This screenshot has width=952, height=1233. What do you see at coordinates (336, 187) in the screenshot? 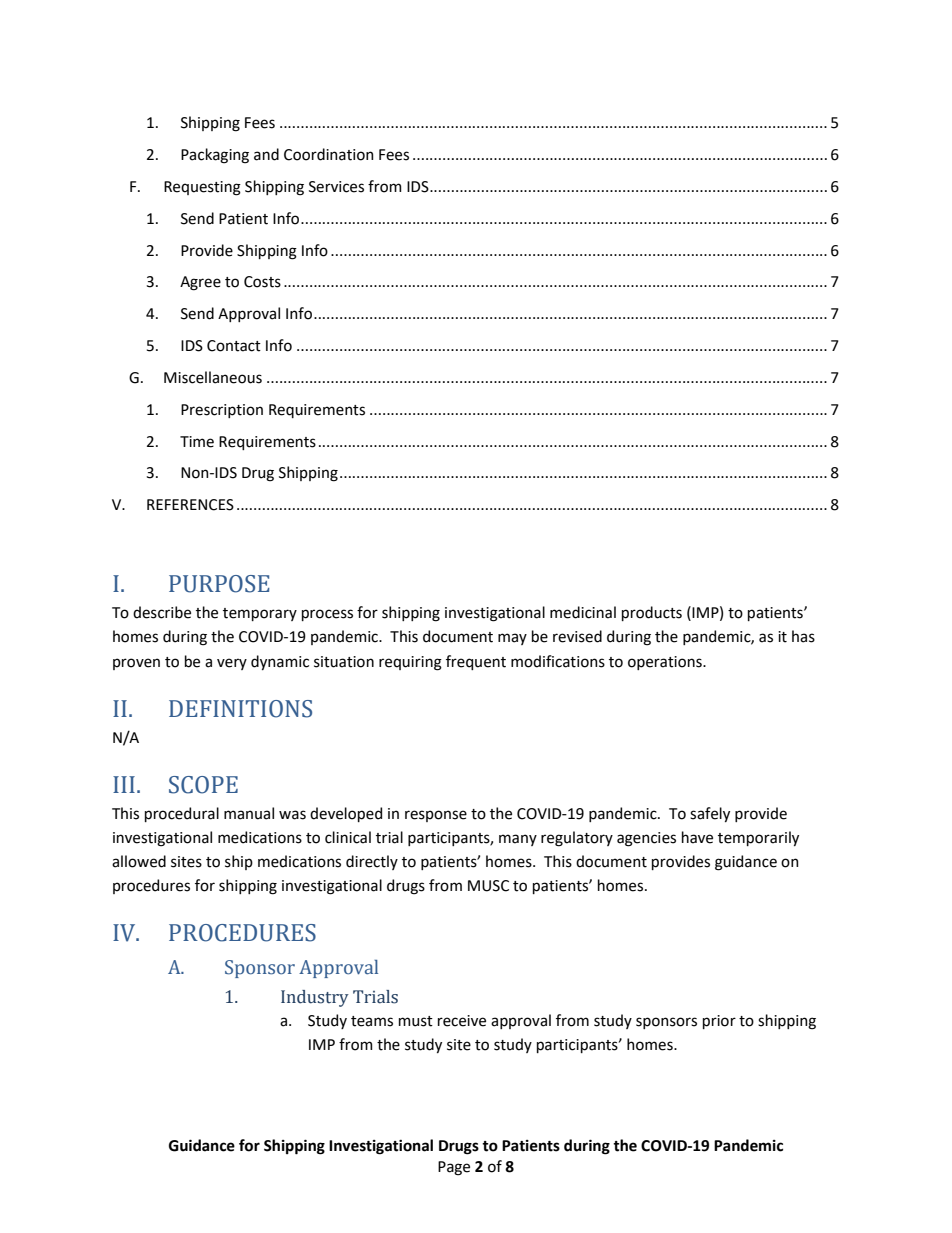
I see `Services` at bounding box center [336, 187].
